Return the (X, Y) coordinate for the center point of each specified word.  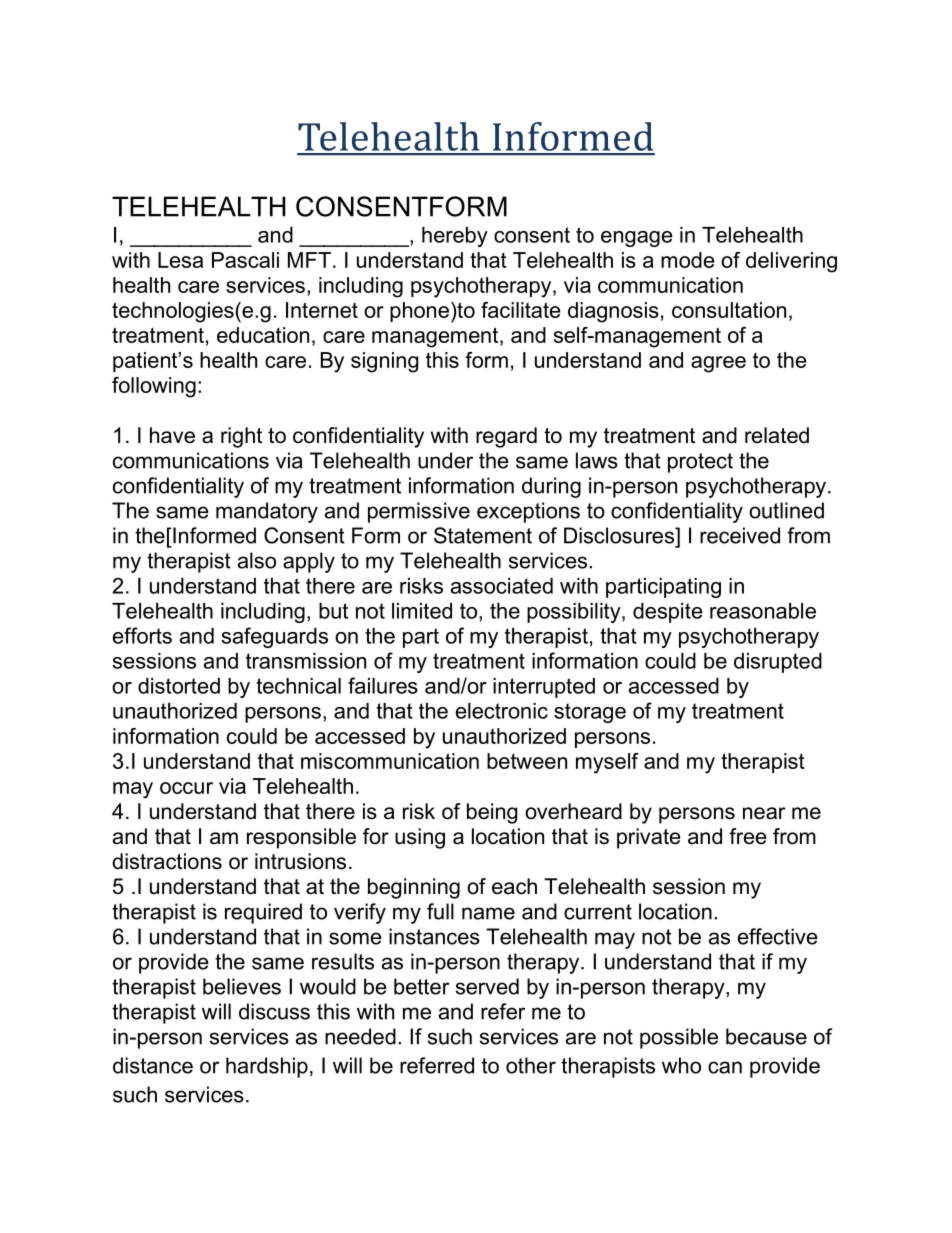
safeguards (275, 637)
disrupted (778, 663)
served (487, 986)
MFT (309, 260)
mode (688, 260)
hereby (455, 237)
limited (422, 611)
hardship (267, 1067)
